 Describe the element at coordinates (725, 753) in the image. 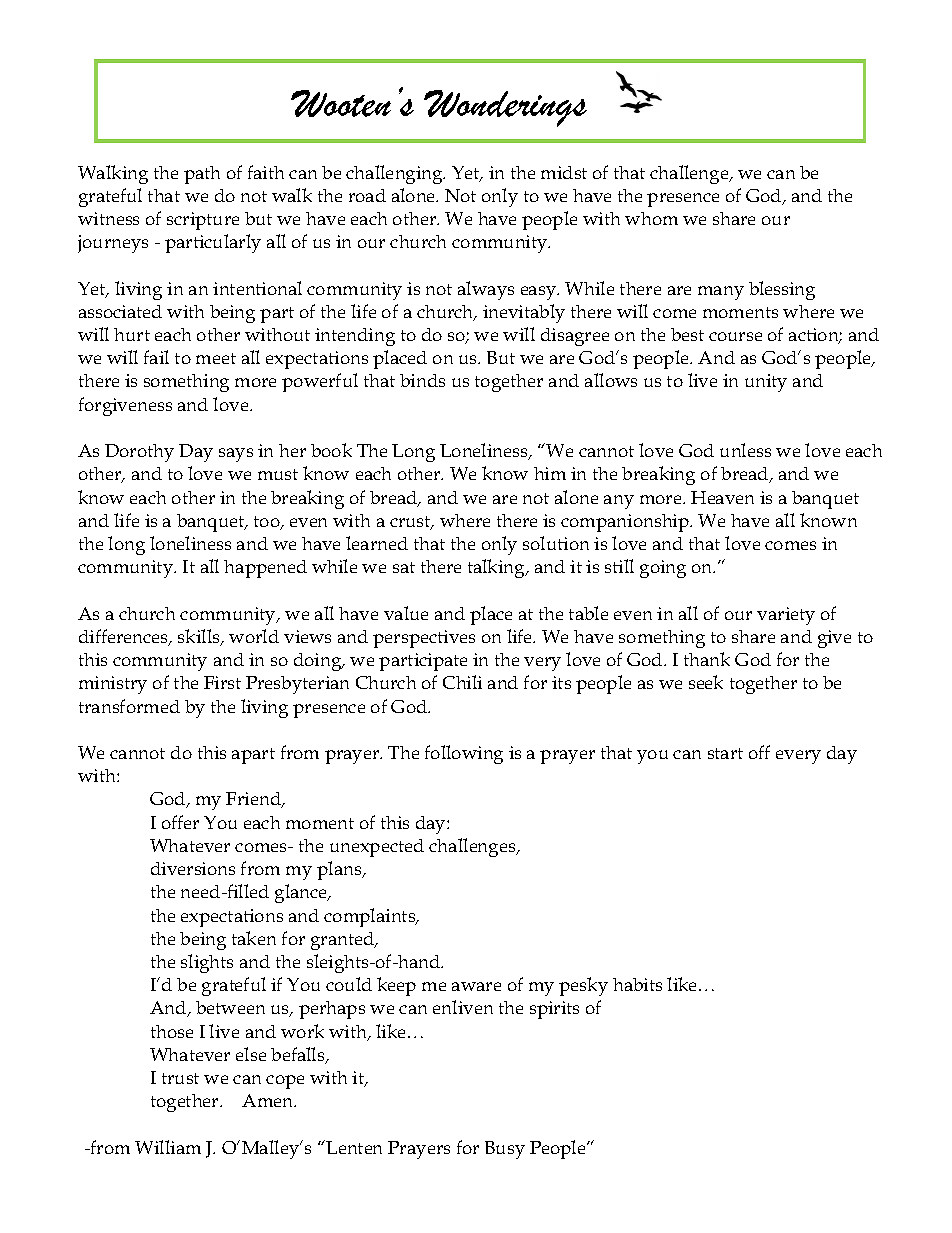

I see `start` at that location.
